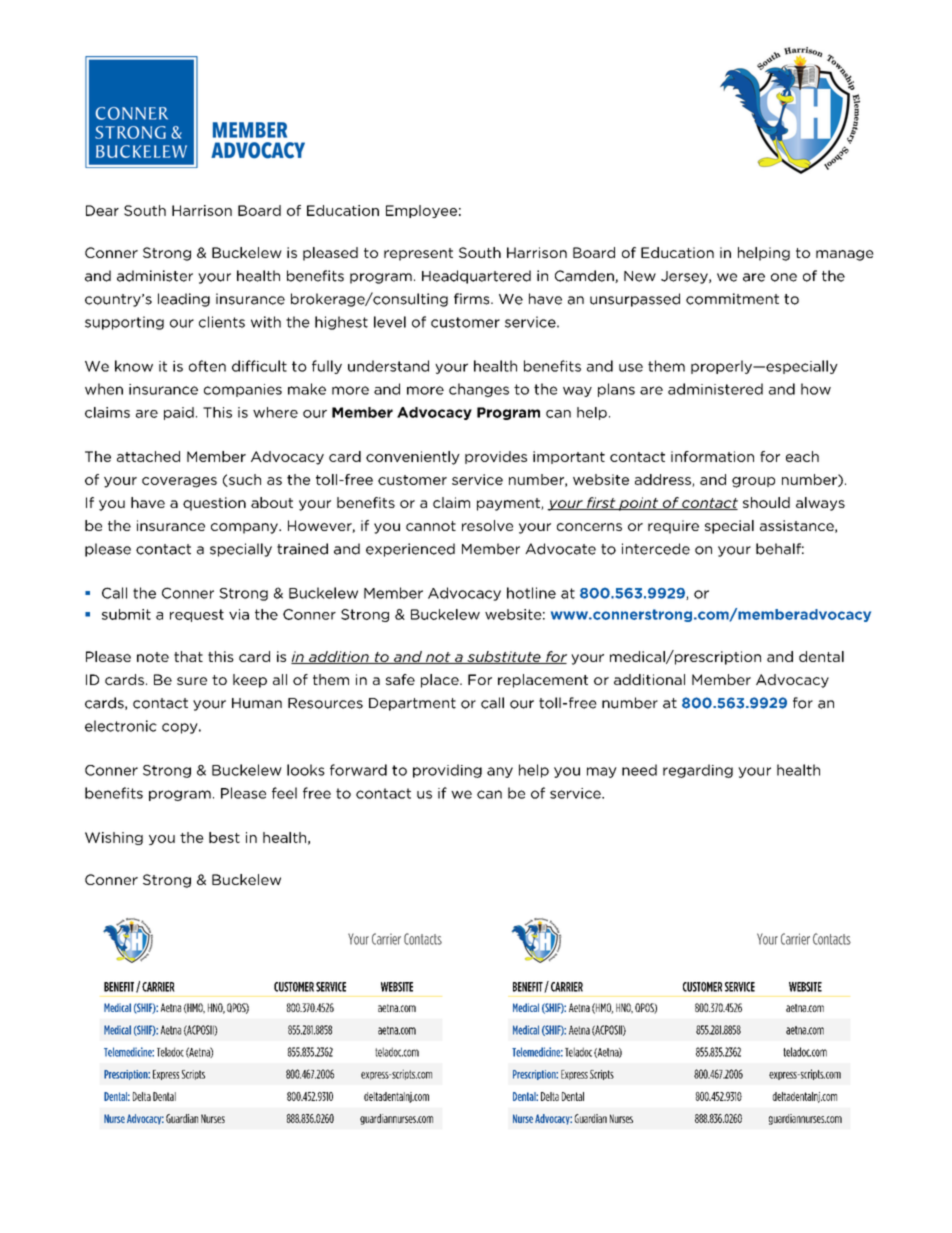  Describe the element at coordinates (418, 254) in the page. I see `represent` at that location.
